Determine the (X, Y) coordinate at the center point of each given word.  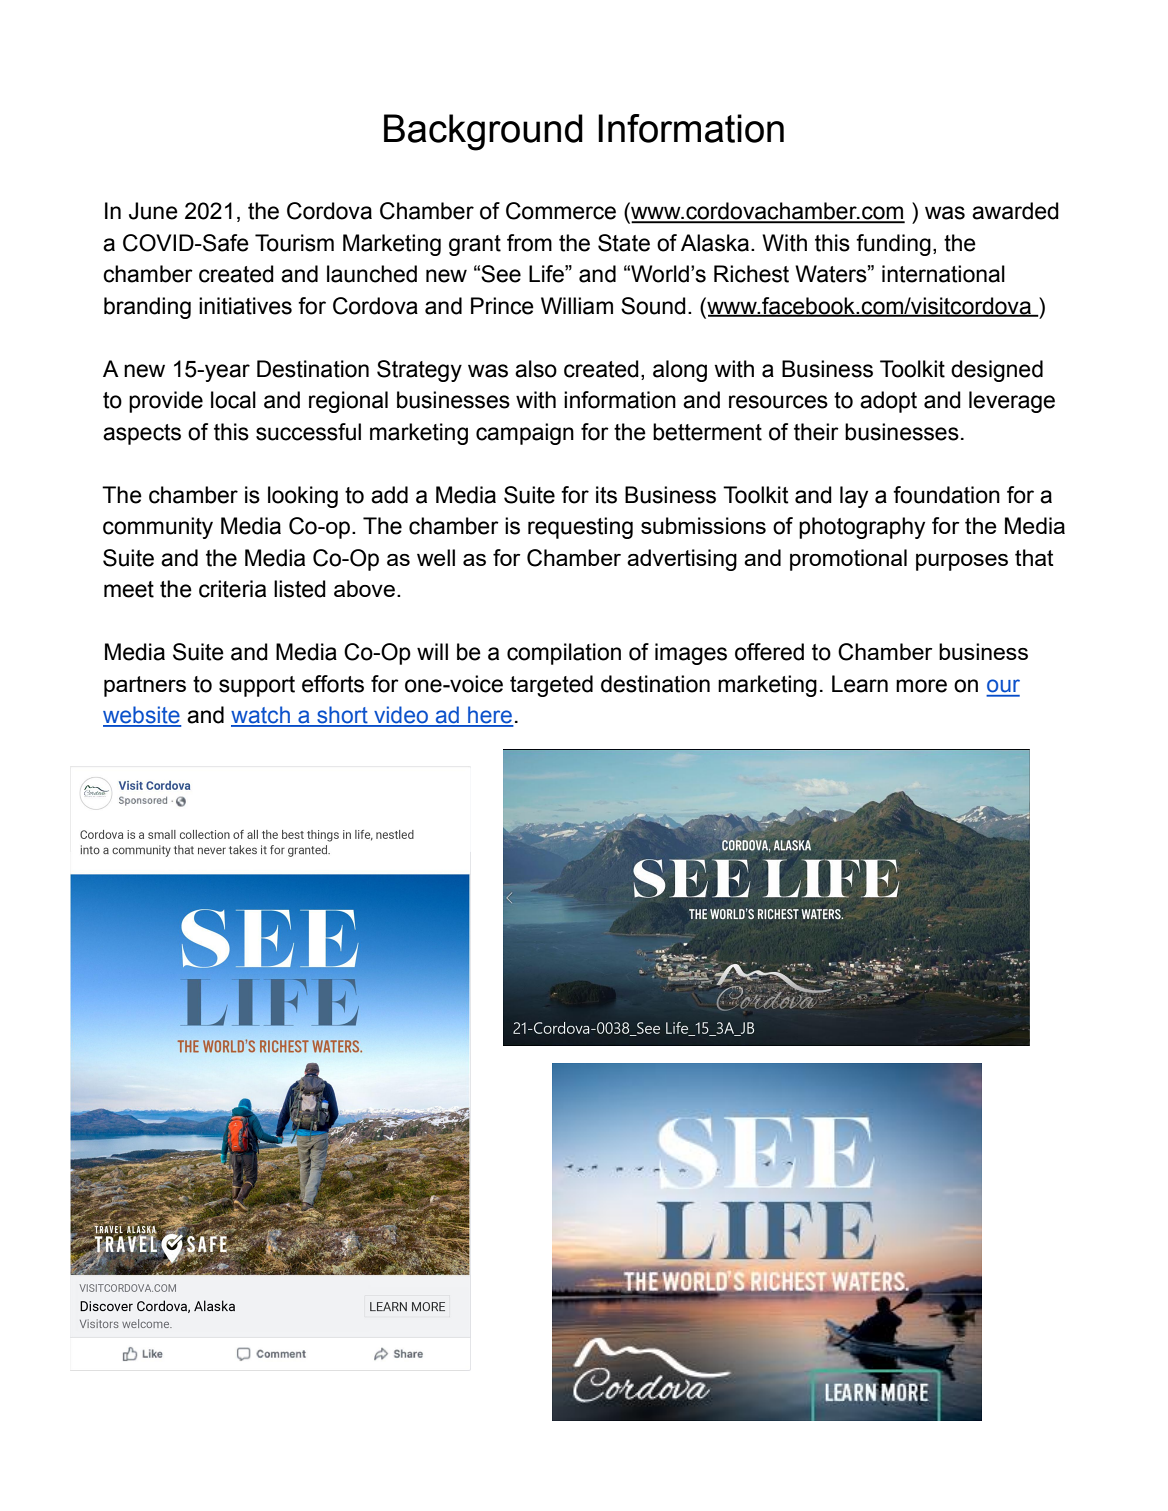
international (943, 274)
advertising (682, 560)
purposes (962, 562)
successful (308, 432)
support (257, 686)
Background (483, 132)
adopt (888, 402)
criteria (232, 589)
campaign (525, 434)
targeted (551, 686)
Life (547, 274)
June (153, 211)
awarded (1015, 211)
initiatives (245, 306)
